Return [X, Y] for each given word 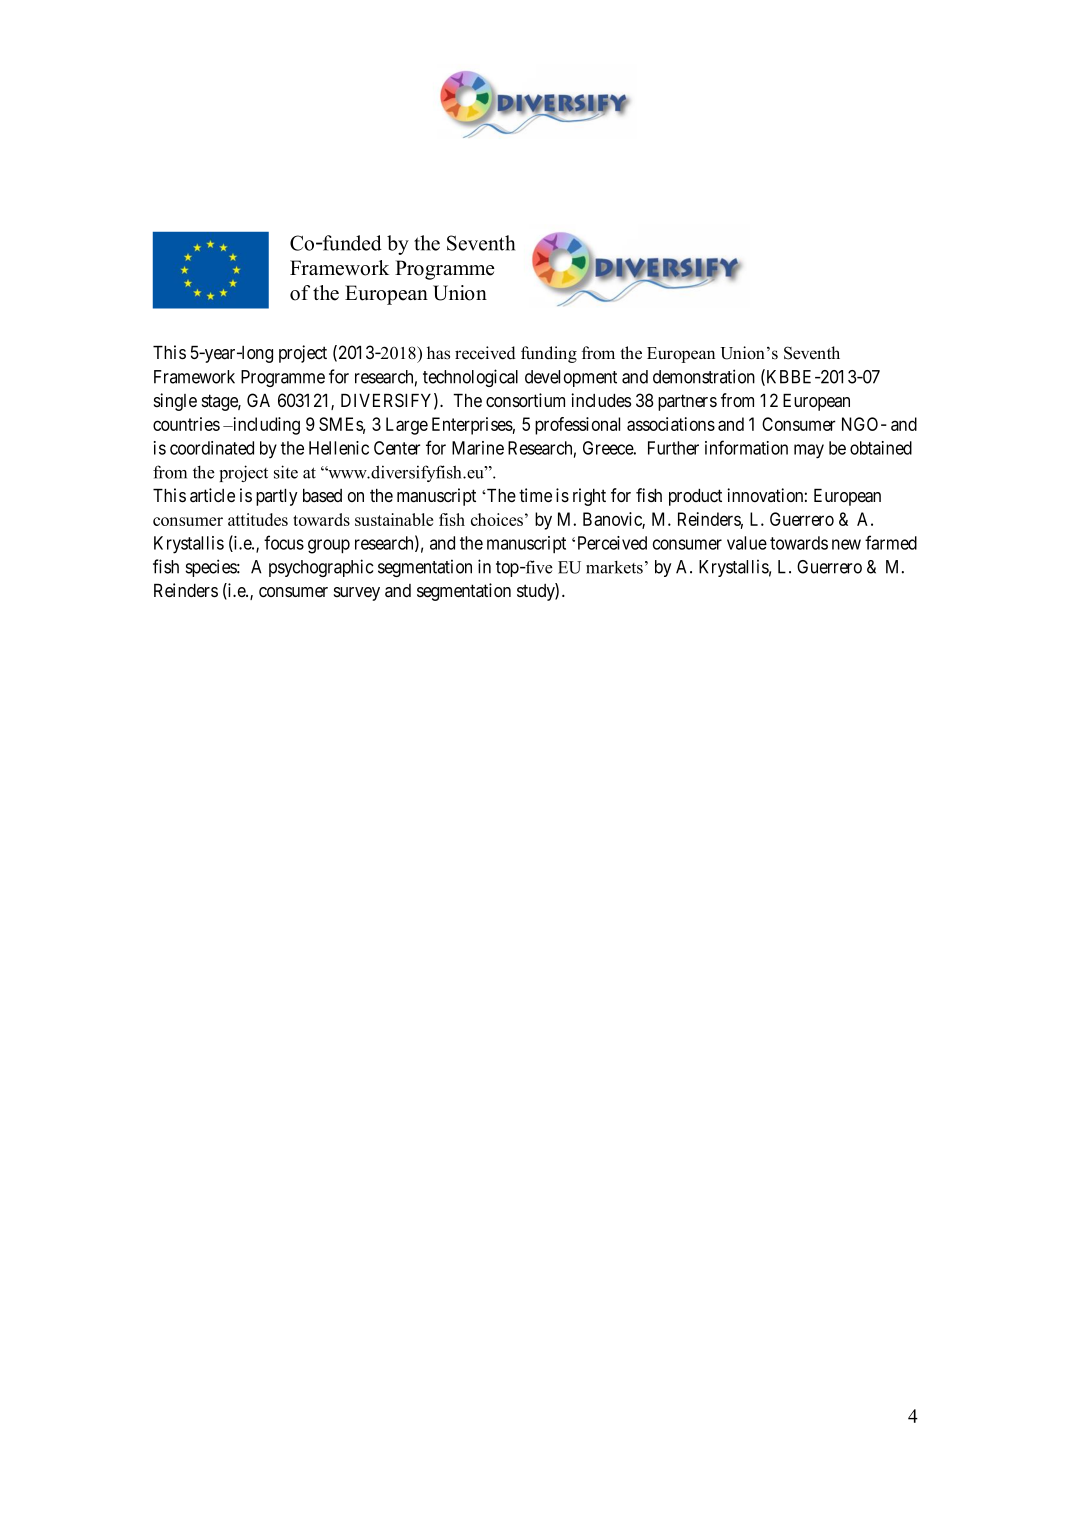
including [265, 426]
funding [549, 354]
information [746, 447]
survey [357, 594]
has [438, 353]
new [846, 544]
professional [577, 426]
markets [614, 567]
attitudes [258, 519]
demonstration [704, 376]
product [695, 497]
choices [497, 519]
